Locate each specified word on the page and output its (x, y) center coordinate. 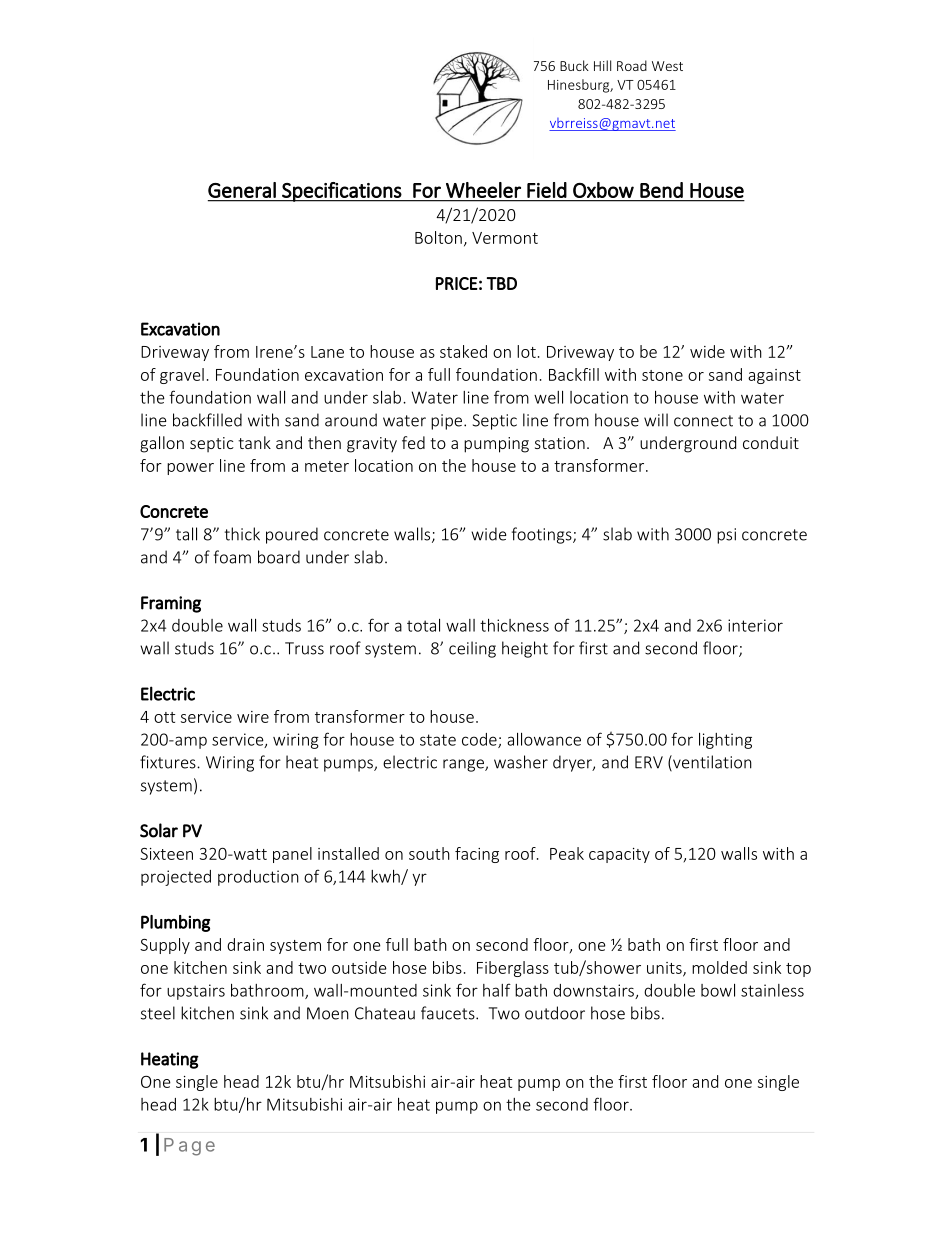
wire (253, 717)
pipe (448, 422)
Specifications (341, 192)
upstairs (196, 992)
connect (703, 421)
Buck (574, 65)
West (667, 66)
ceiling (472, 649)
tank (254, 442)
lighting (725, 741)
